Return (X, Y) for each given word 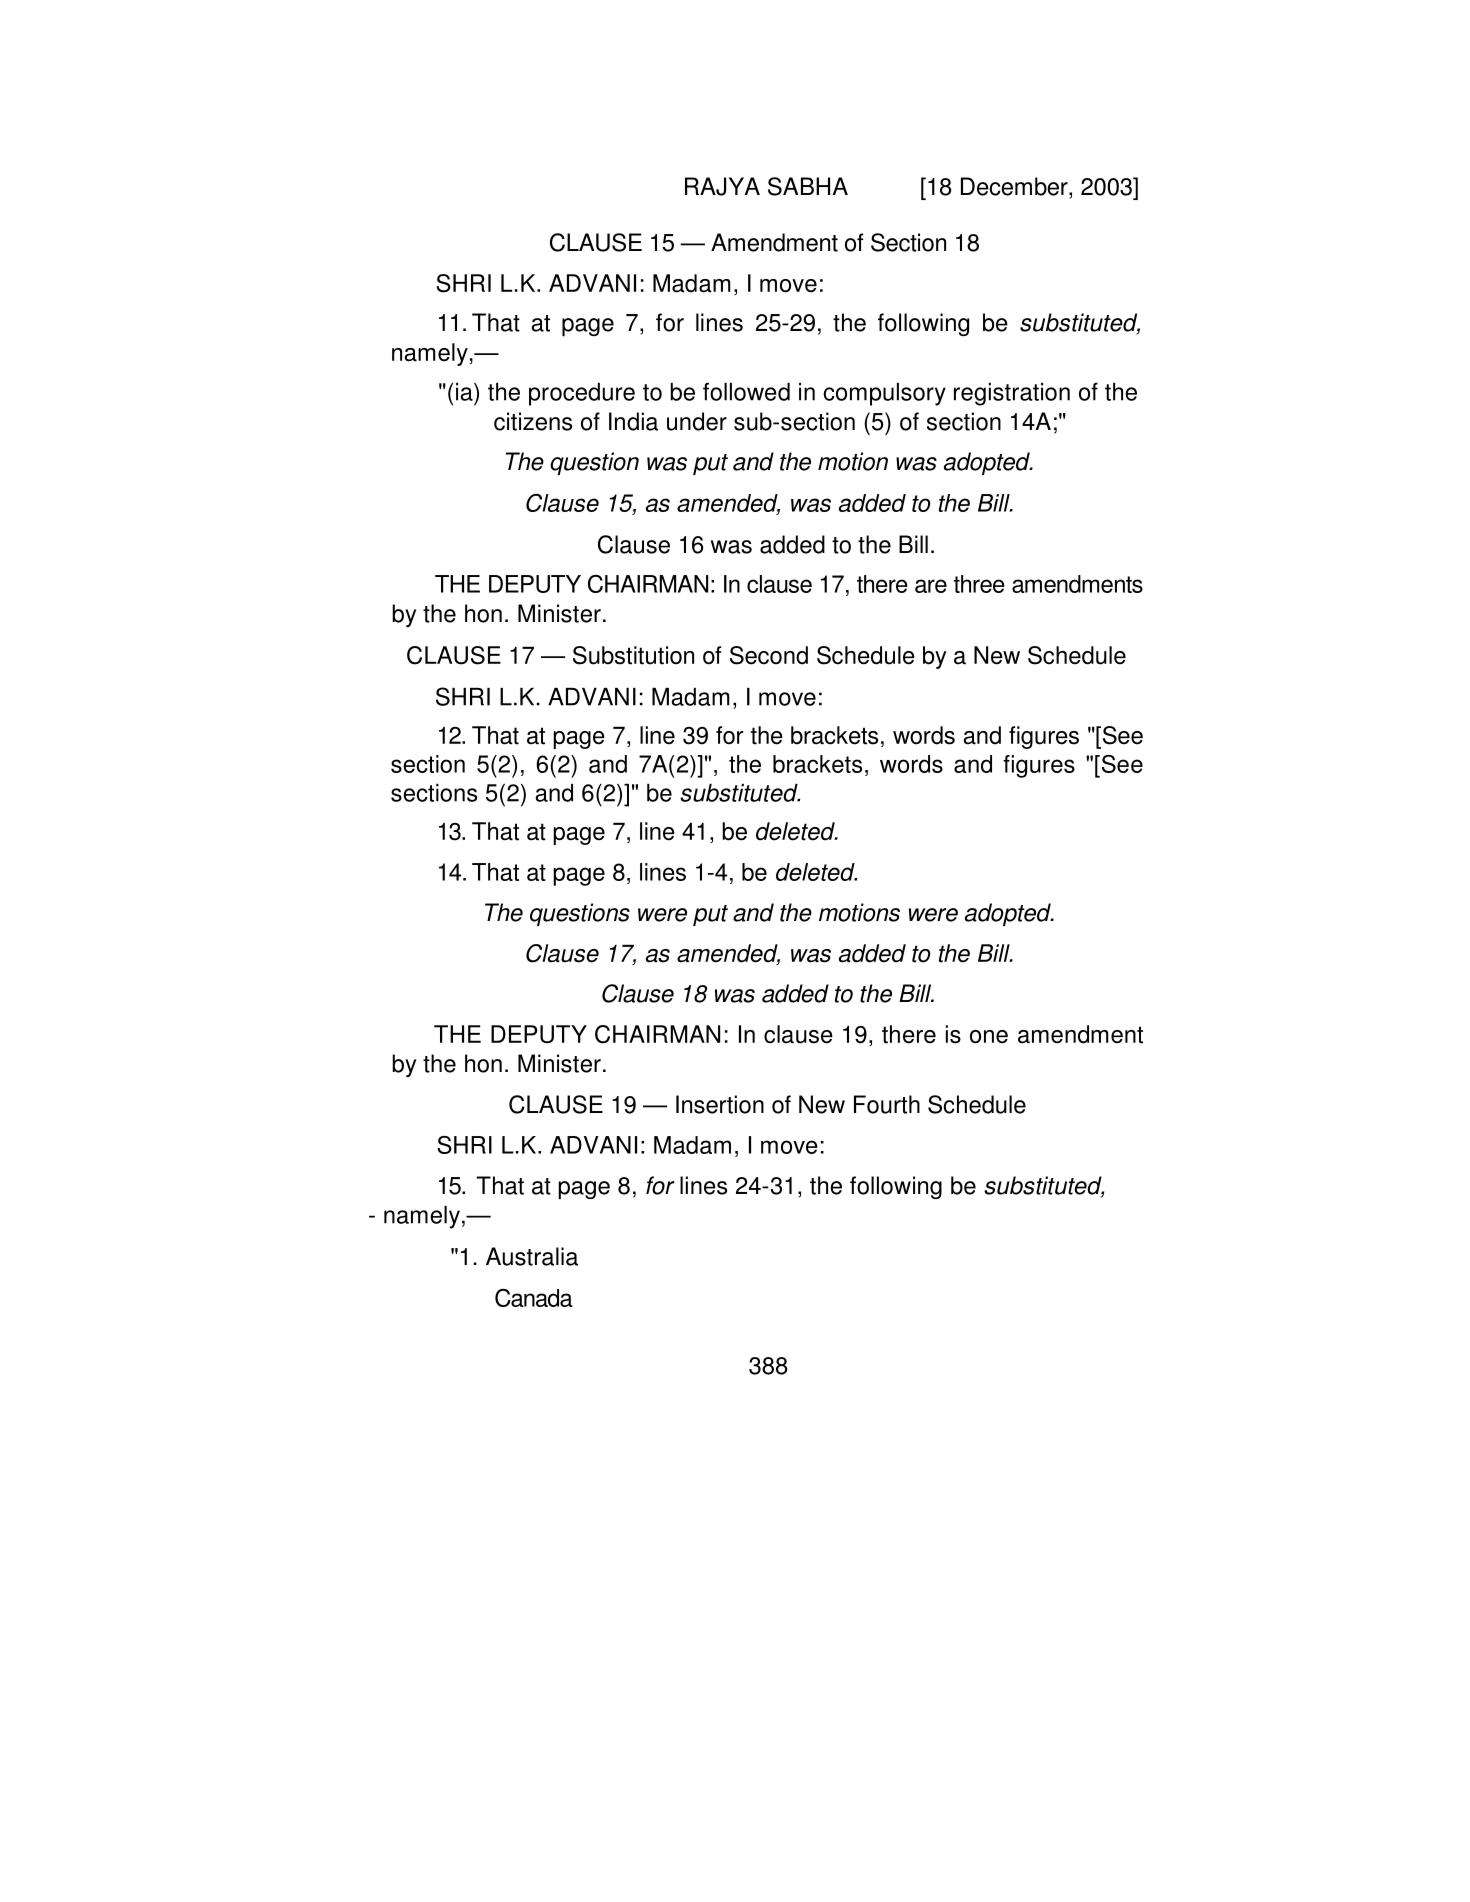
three (979, 584)
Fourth (887, 1104)
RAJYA (722, 186)
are (931, 586)
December (1015, 186)
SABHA (808, 186)
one (989, 1037)
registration (1012, 394)
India (633, 421)
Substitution (633, 655)
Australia (532, 1256)
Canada (534, 1298)
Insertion (720, 1104)
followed (746, 391)
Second (769, 655)
